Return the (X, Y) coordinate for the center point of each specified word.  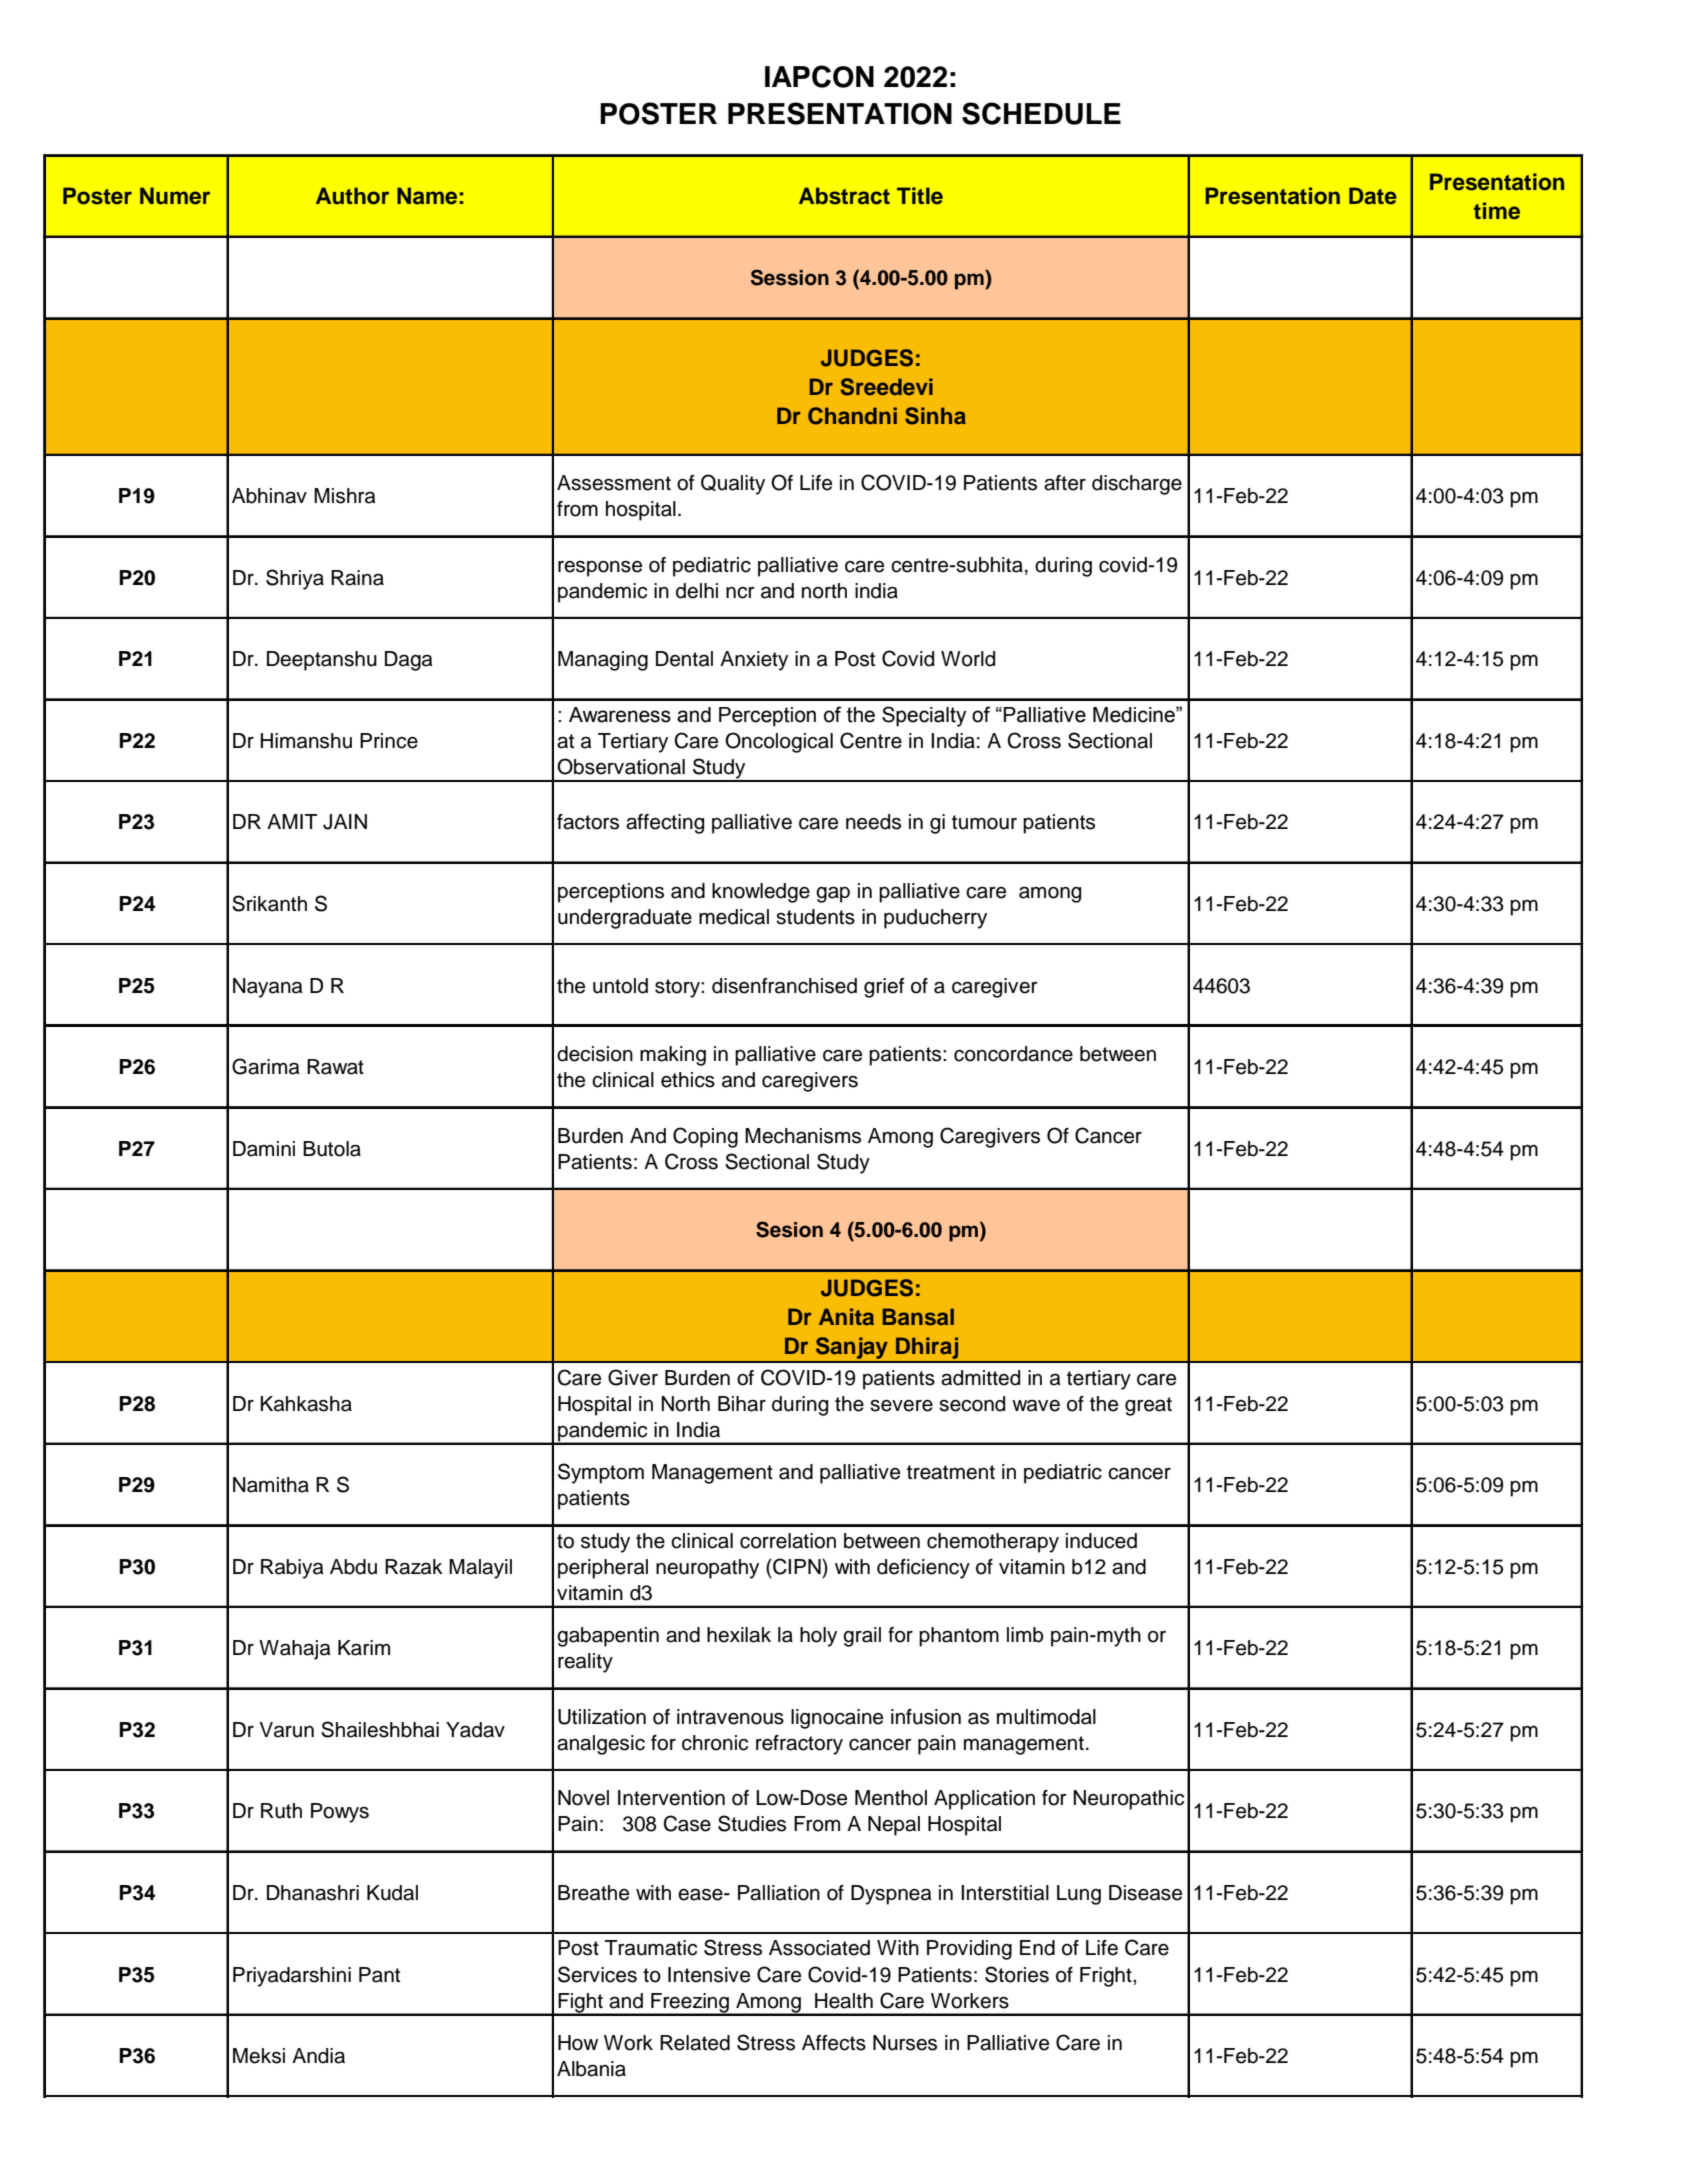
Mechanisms (803, 1136)
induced (1101, 1541)
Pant (379, 1975)
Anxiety (754, 661)
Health (844, 2001)
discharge (1137, 485)
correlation (788, 1541)
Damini (264, 1149)
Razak (414, 1567)
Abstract (844, 196)
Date (1373, 196)
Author (352, 196)
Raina (357, 578)
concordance (1013, 1054)
